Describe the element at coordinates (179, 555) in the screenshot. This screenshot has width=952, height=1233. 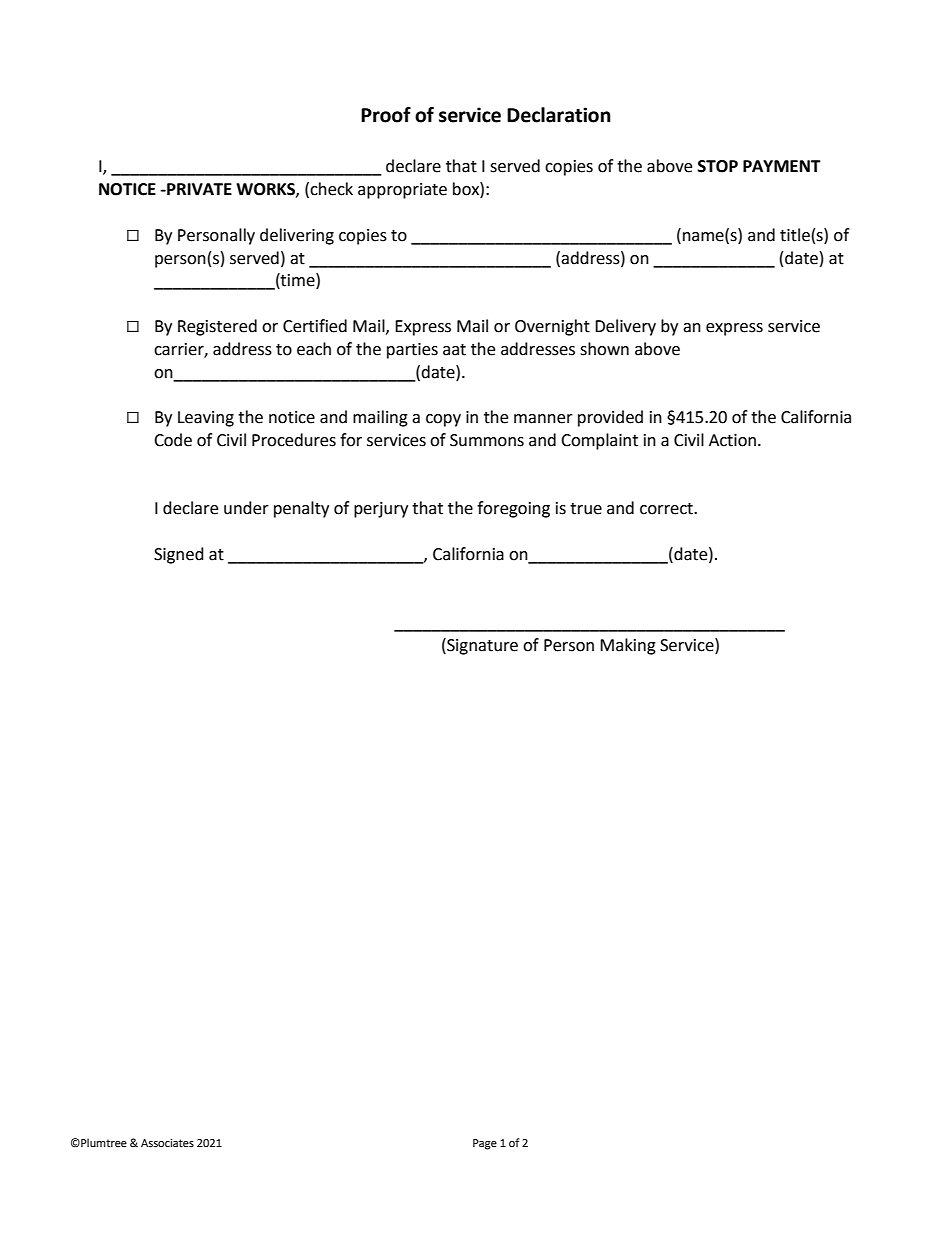
I see `Signed` at that location.
